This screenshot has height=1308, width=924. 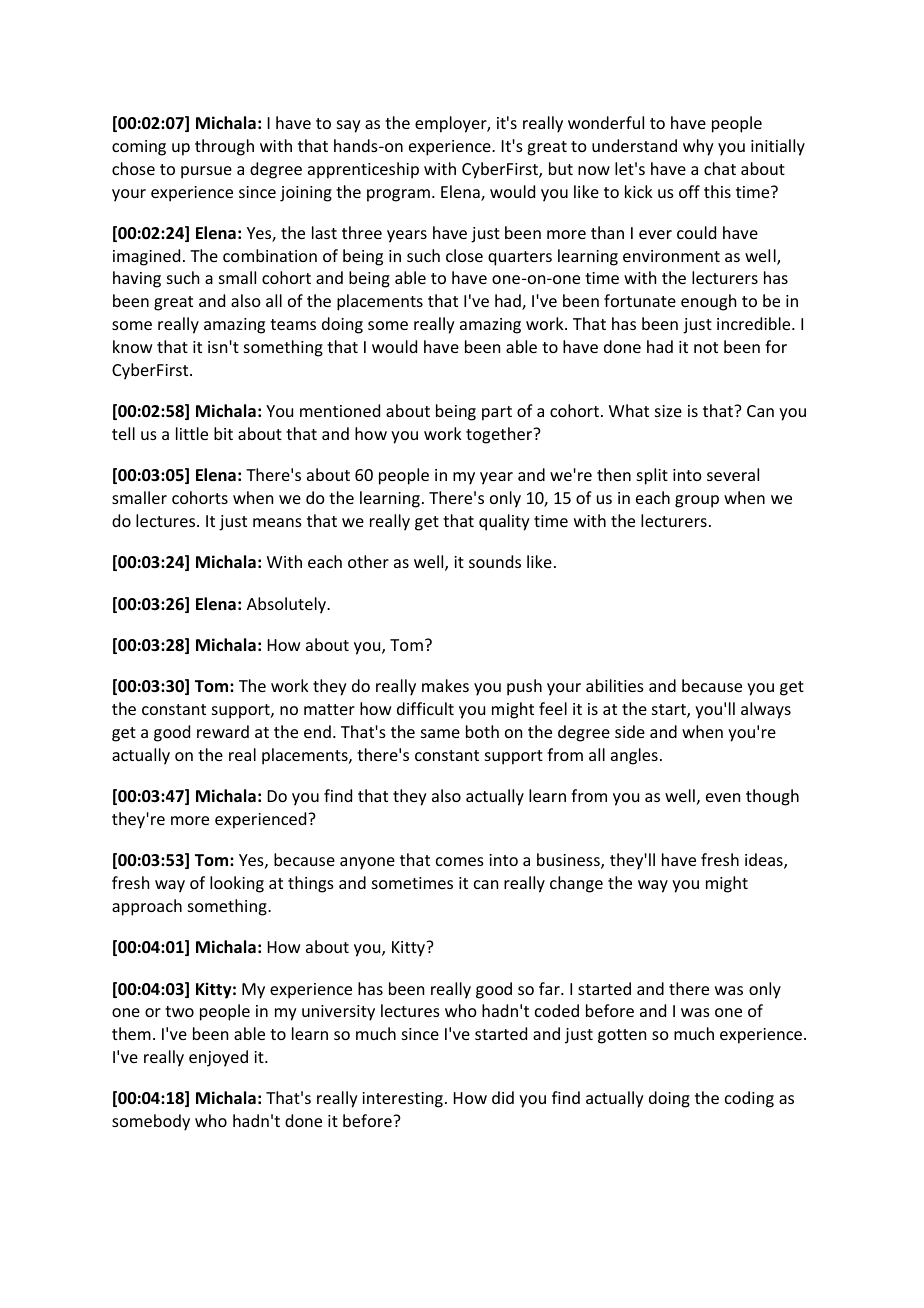 What do you see at coordinates (500, 435) in the screenshot?
I see `together` at bounding box center [500, 435].
